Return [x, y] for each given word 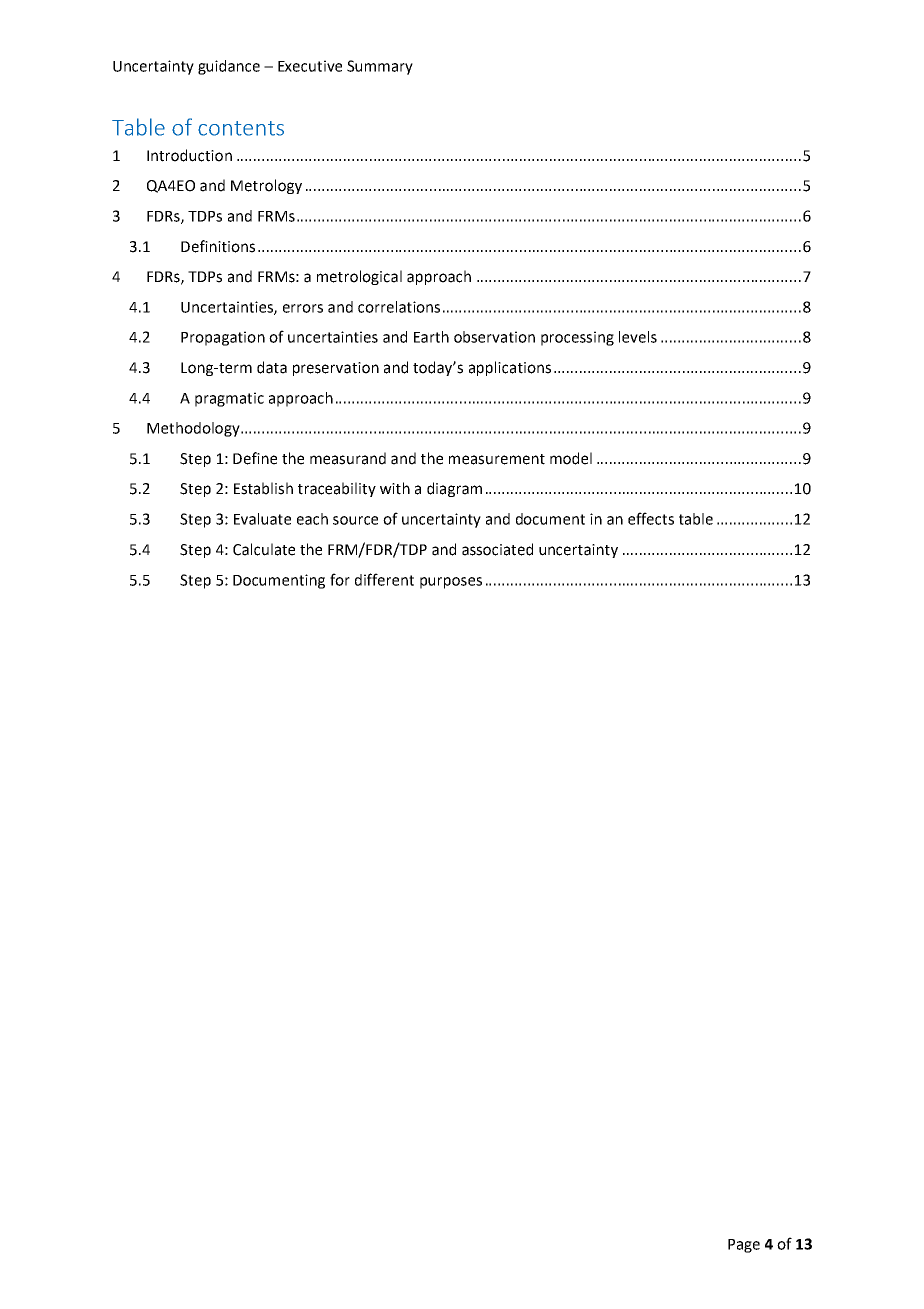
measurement [497, 459]
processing [577, 338]
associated [497, 549]
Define [255, 458]
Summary [380, 67]
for [340, 579]
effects [651, 518]
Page [744, 1246]
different [384, 579]
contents [241, 128]
